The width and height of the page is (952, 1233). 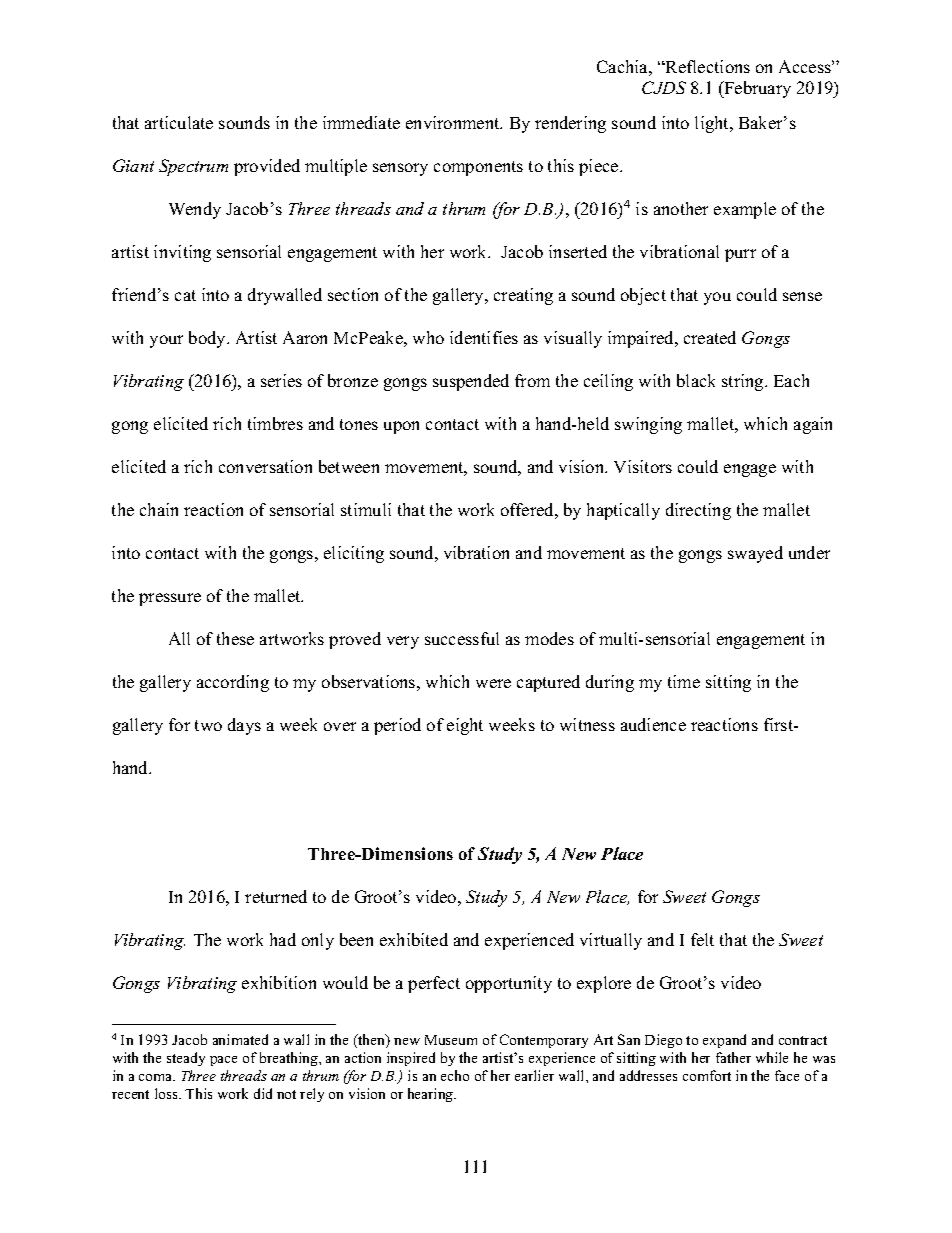 I want to click on father, so click(x=733, y=1057).
